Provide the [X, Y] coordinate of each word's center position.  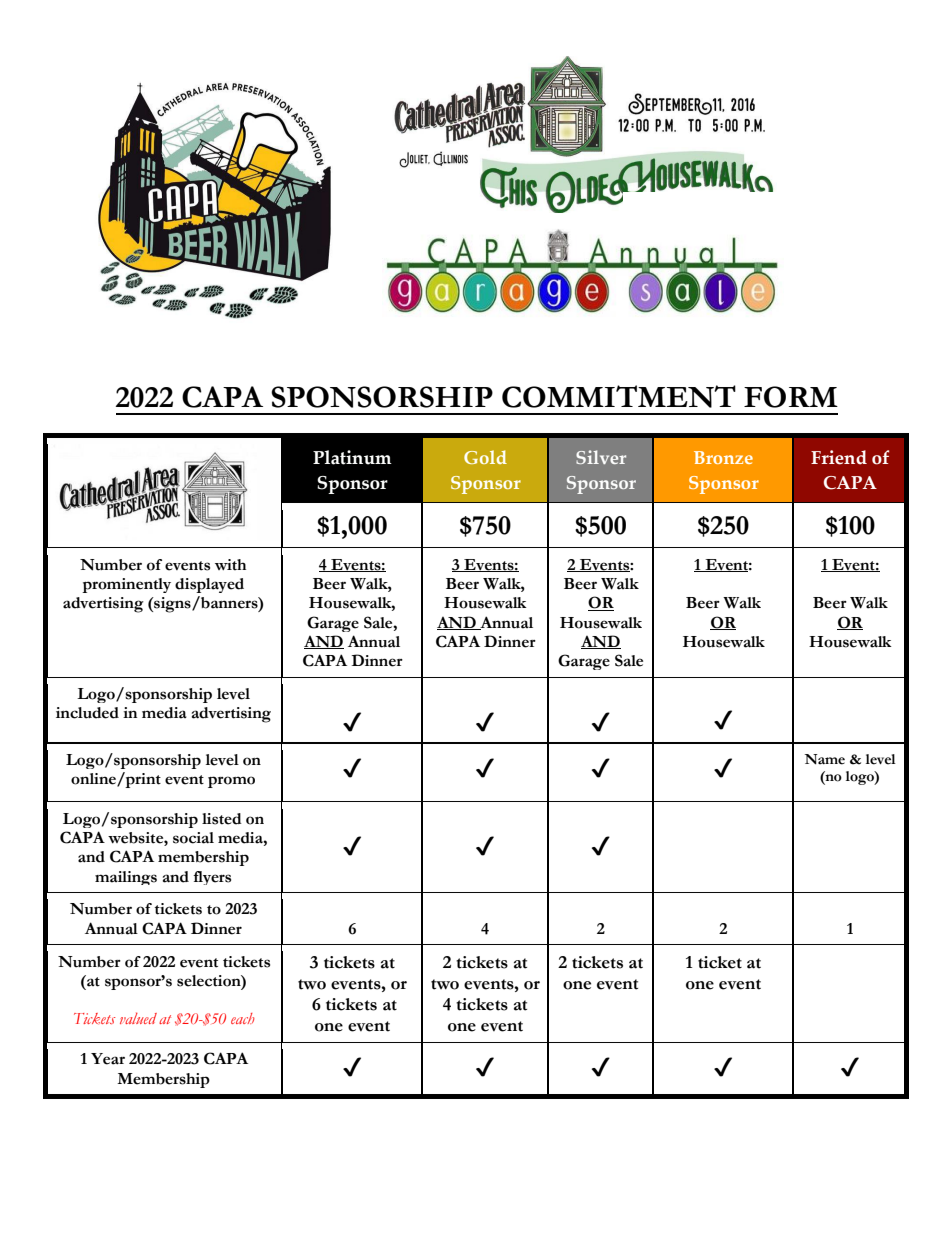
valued [138, 1018]
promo [231, 782]
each [243, 1018]
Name [825, 759]
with [230, 565]
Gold [485, 457]
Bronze [723, 457]
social [193, 838]
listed [222, 819]
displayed [209, 585]
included [87, 713]
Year [108, 1059]
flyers [212, 878]
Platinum [352, 457]
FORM [791, 397]
